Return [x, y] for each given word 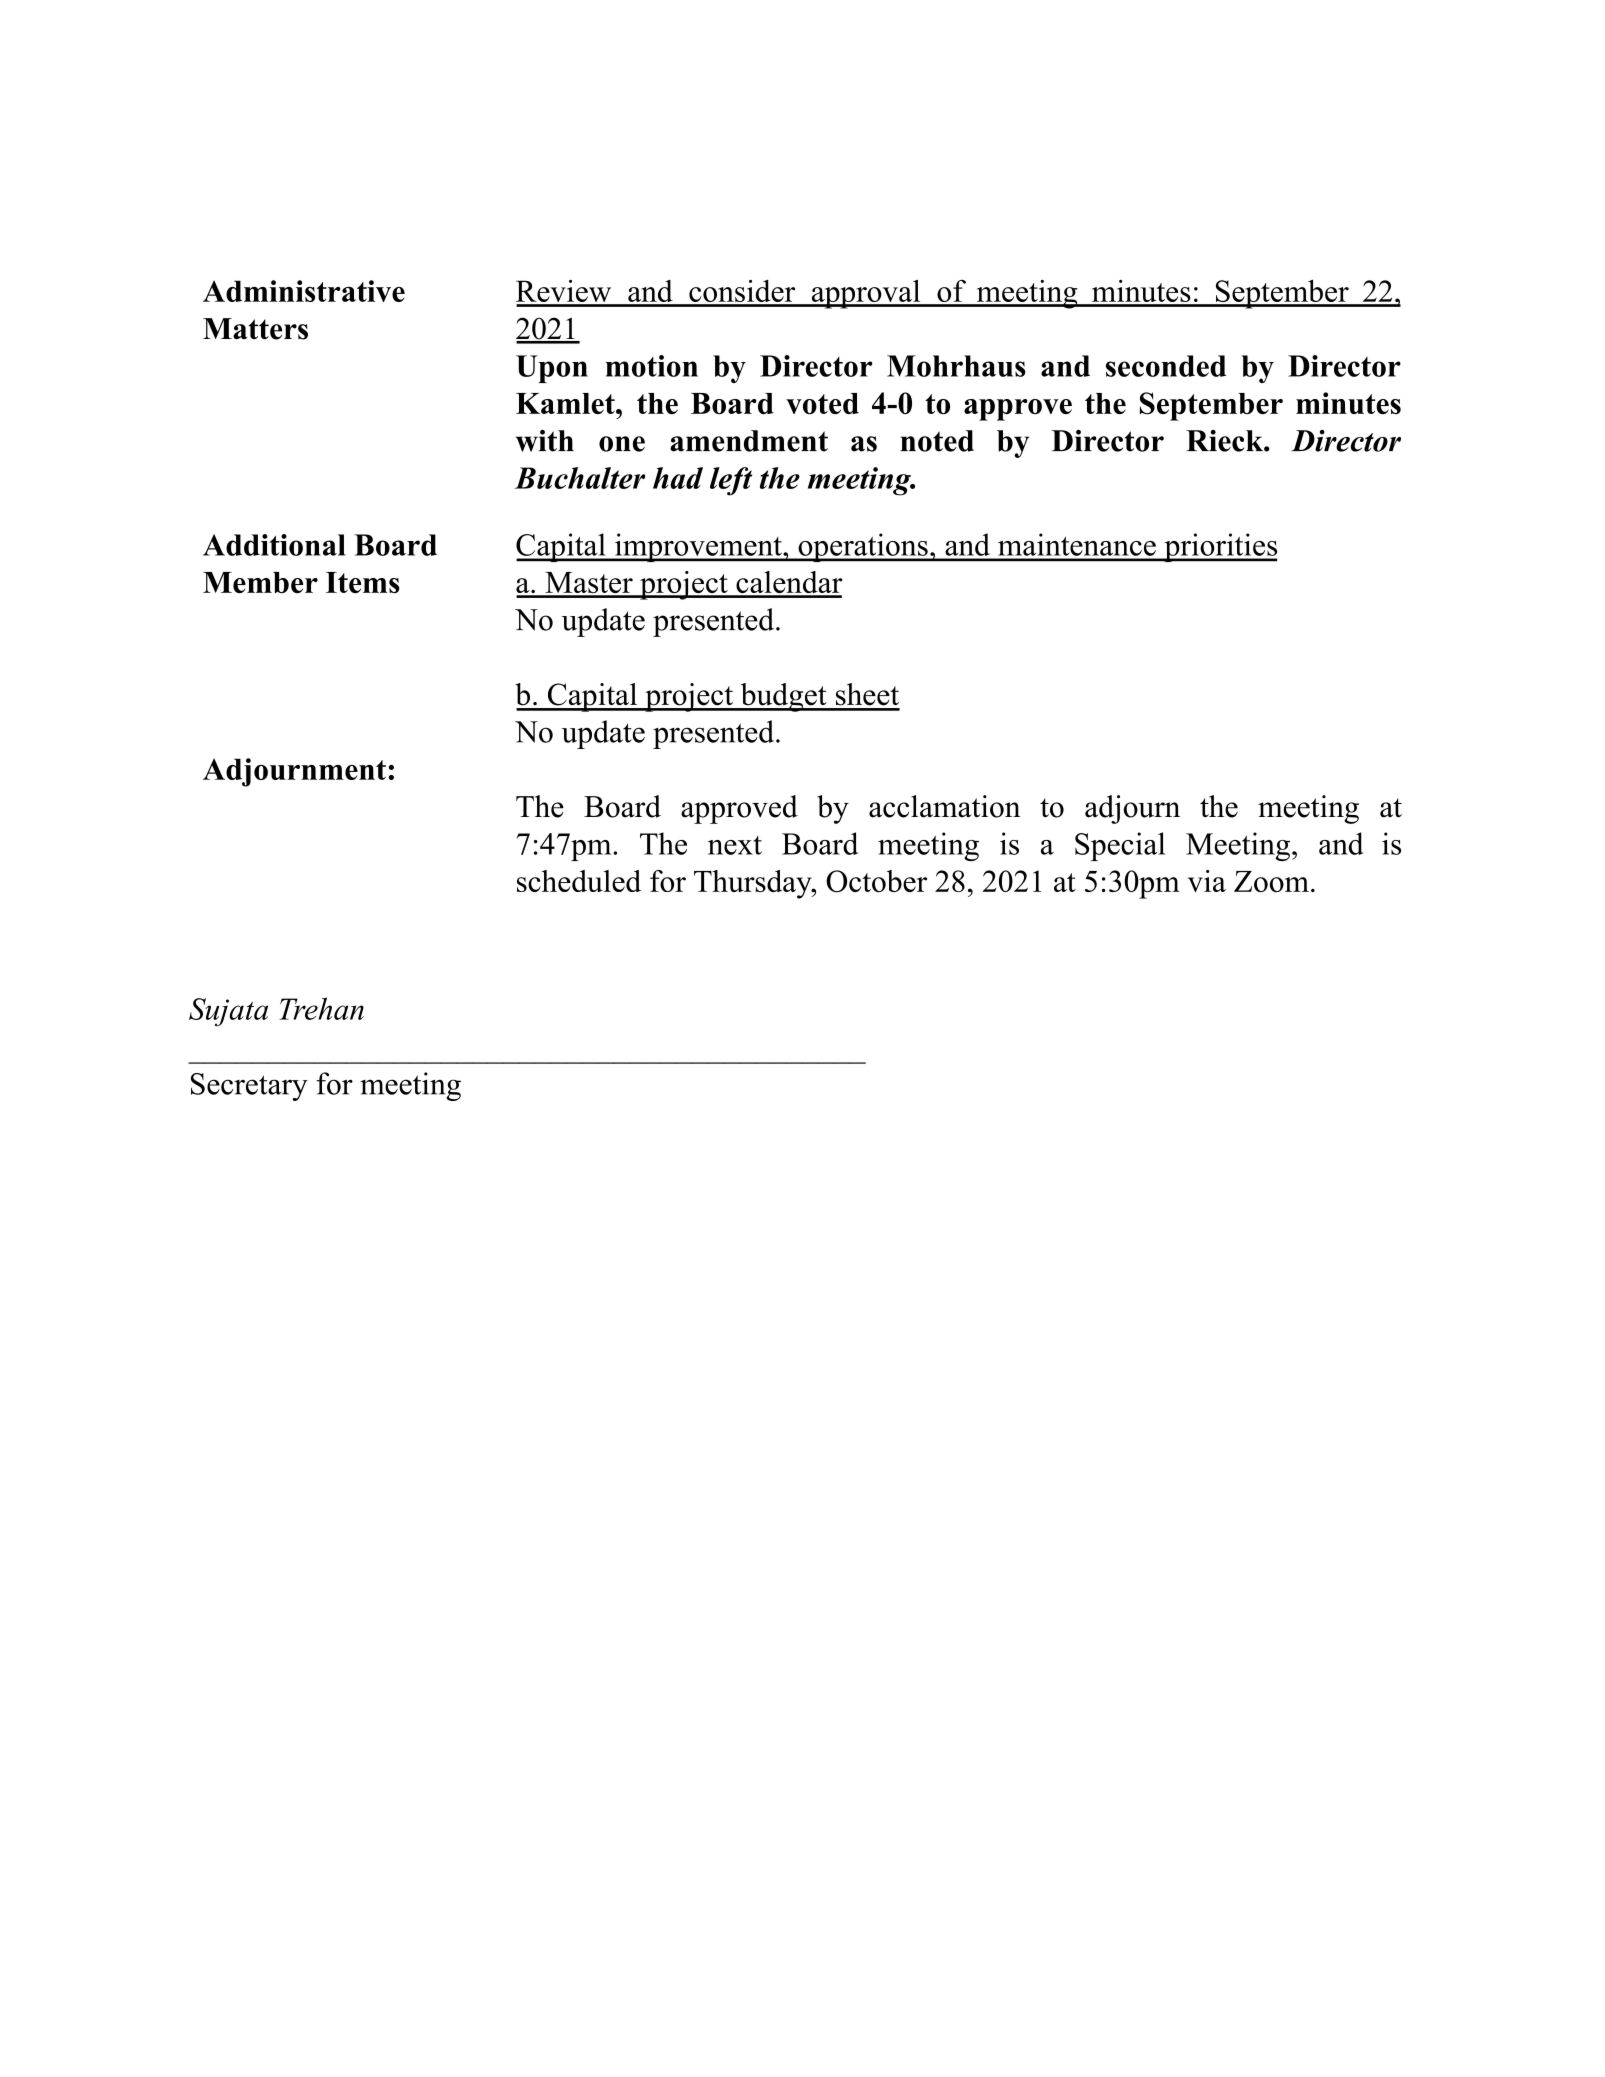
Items [363, 582]
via [1207, 881]
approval [866, 294]
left [731, 481]
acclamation [945, 806]
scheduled [579, 881]
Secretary [249, 1087]
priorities [1219, 547]
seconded [1166, 366]
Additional [274, 545]
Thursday [754, 884]
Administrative [304, 291]
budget [783, 697]
